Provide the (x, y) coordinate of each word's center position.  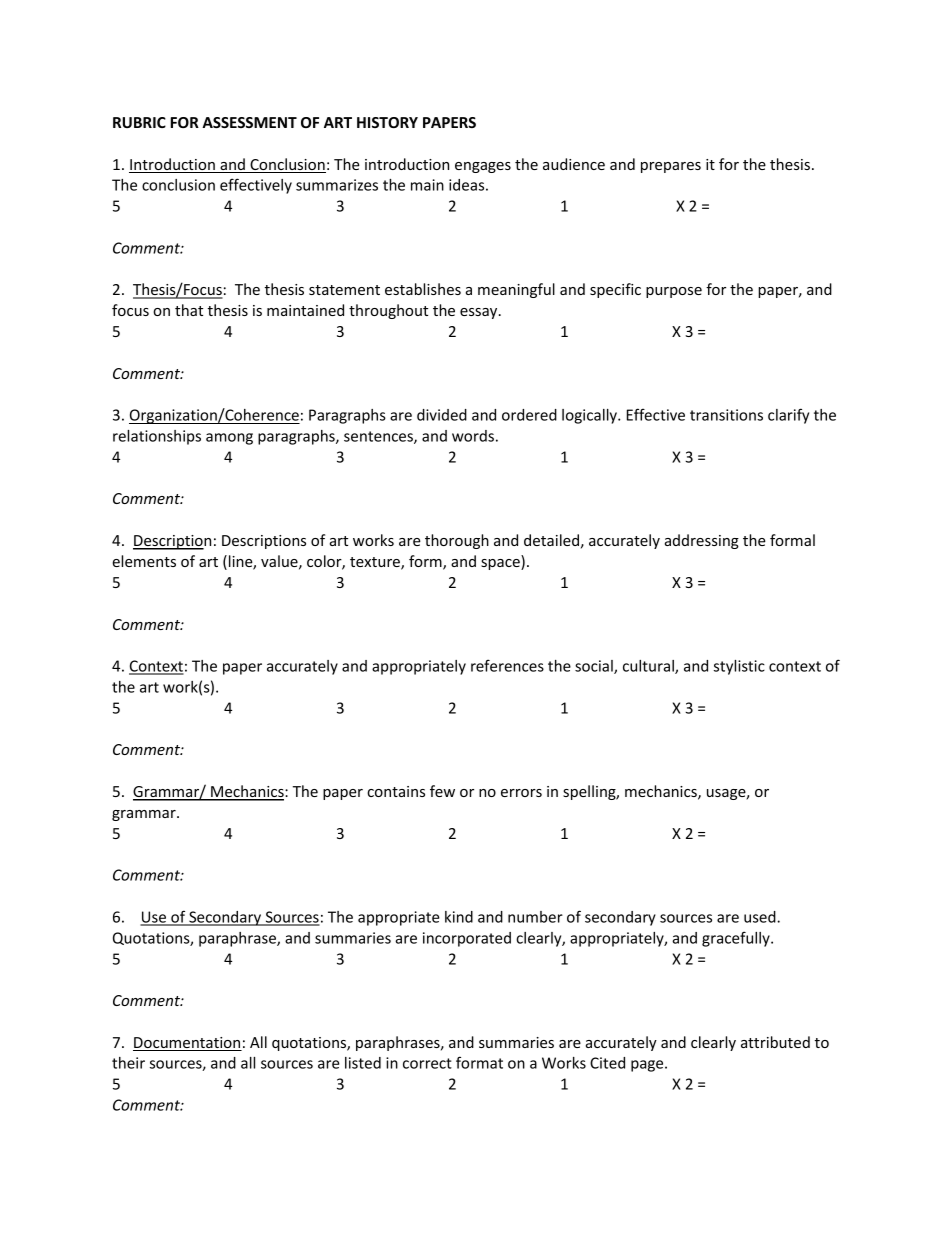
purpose (674, 292)
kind (459, 917)
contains (396, 791)
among (229, 439)
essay (480, 313)
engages (483, 167)
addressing (702, 541)
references (507, 665)
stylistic (739, 667)
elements (144, 561)
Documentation (187, 1044)
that (189, 310)
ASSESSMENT (249, 122)
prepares (671, 167)
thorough (457, 541)
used (761, 917)
